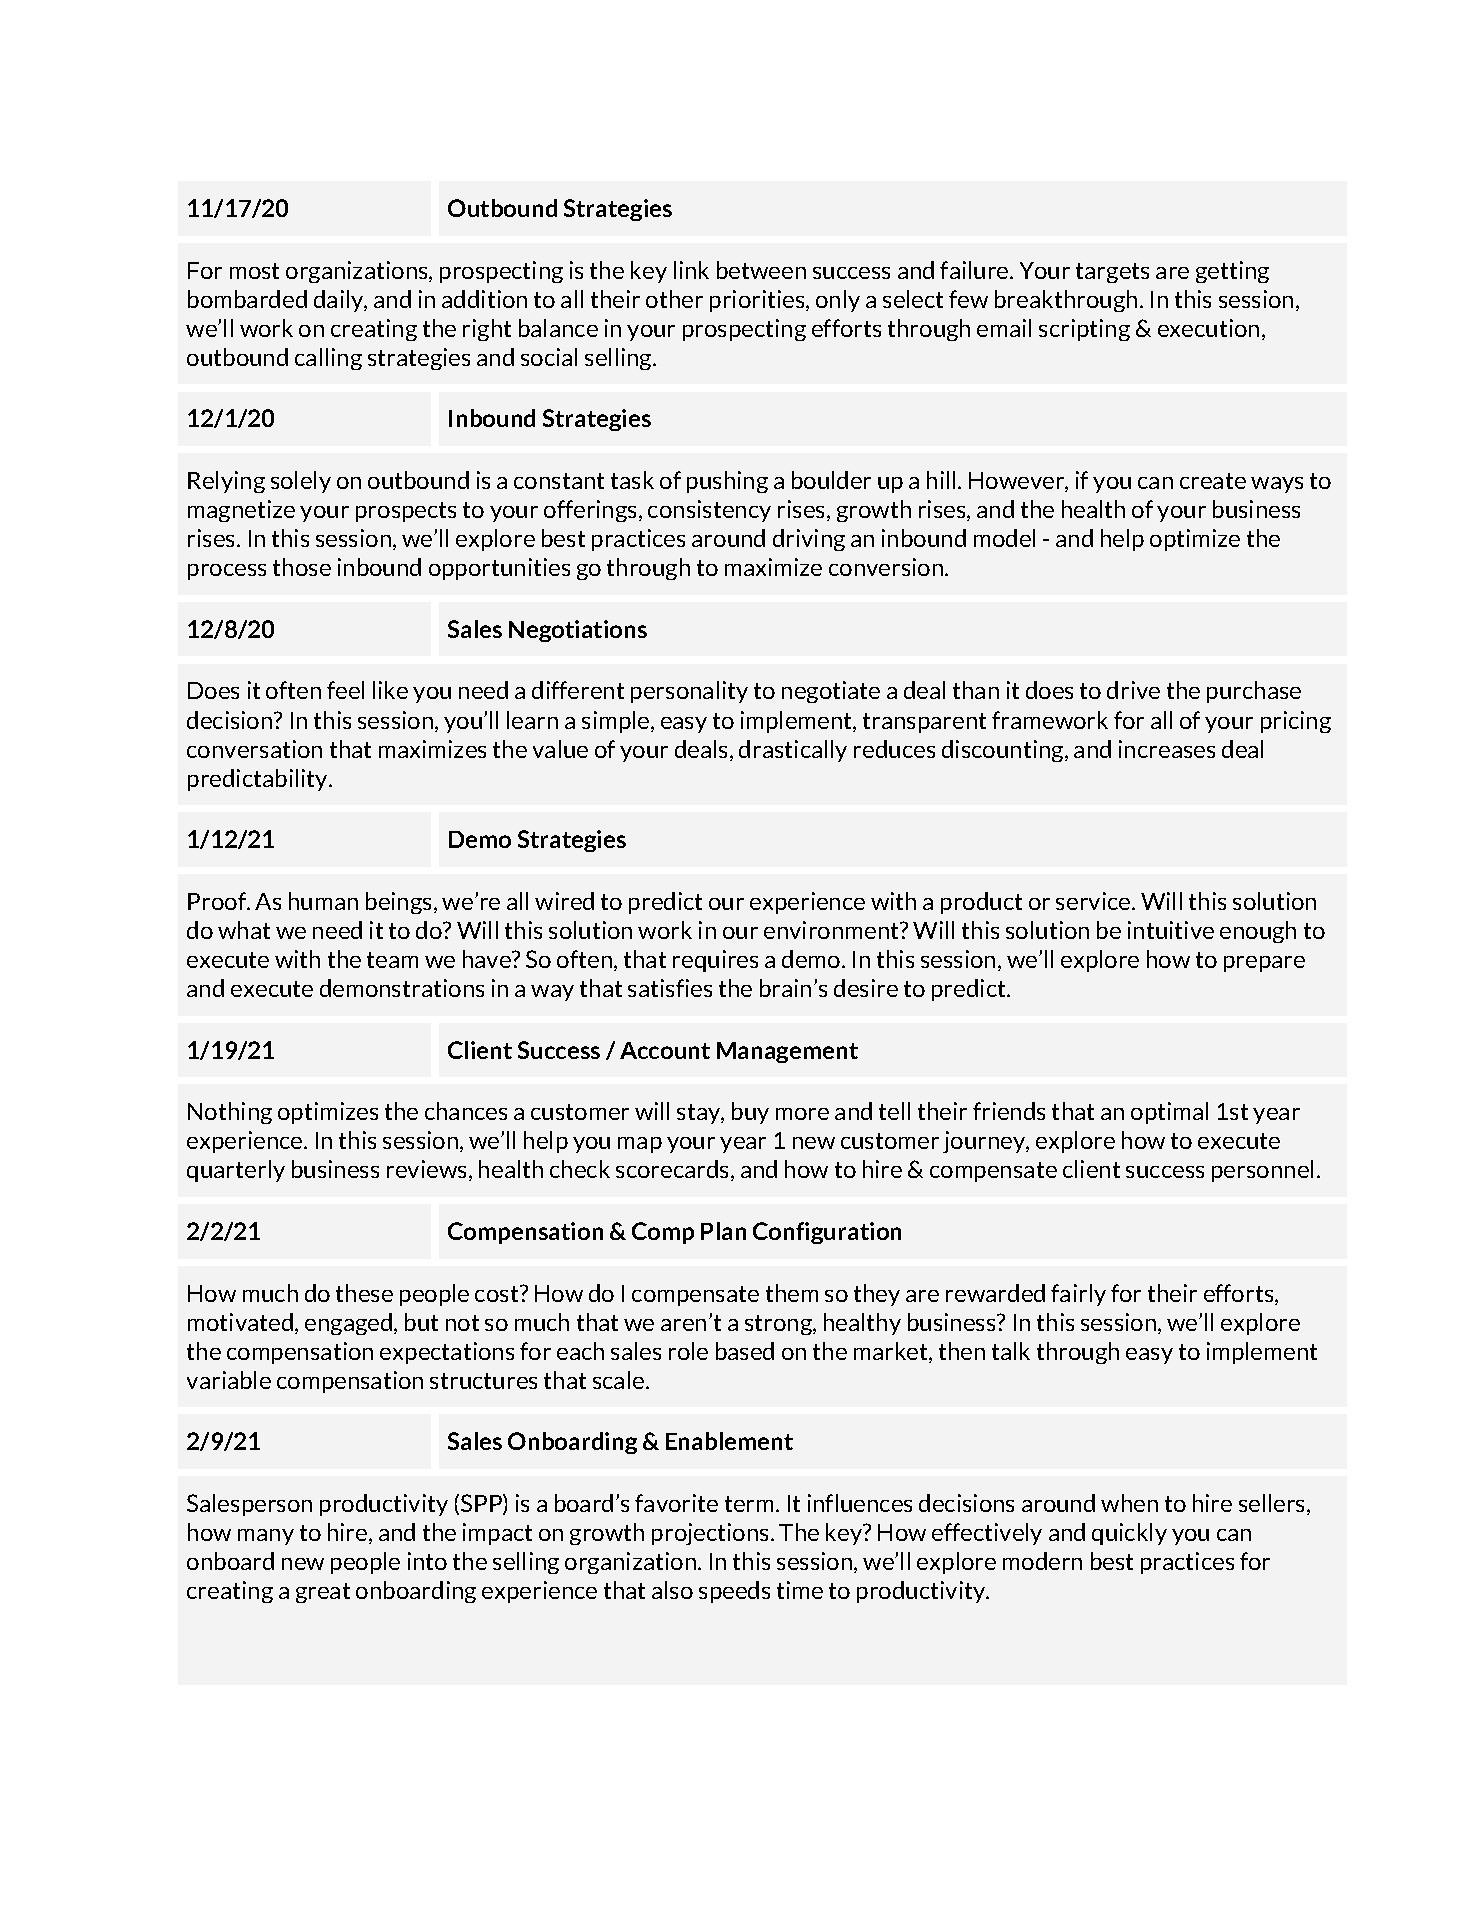 The height and width of the page is (1915, 1479). Describe the element at coordinates (1133, 690) in the page. I see `drive` at that location.
